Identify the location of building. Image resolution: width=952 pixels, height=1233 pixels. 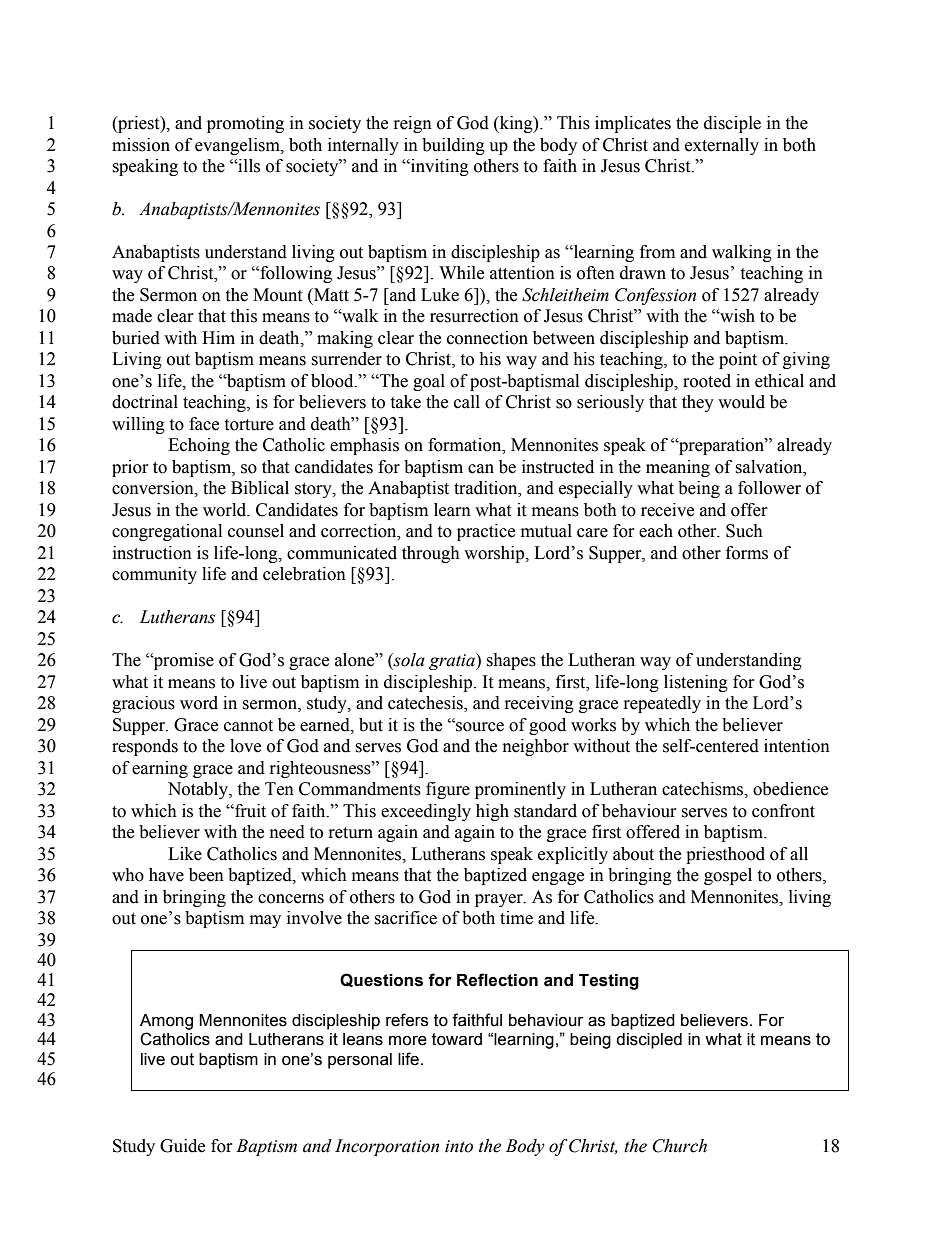
(453, 146).
